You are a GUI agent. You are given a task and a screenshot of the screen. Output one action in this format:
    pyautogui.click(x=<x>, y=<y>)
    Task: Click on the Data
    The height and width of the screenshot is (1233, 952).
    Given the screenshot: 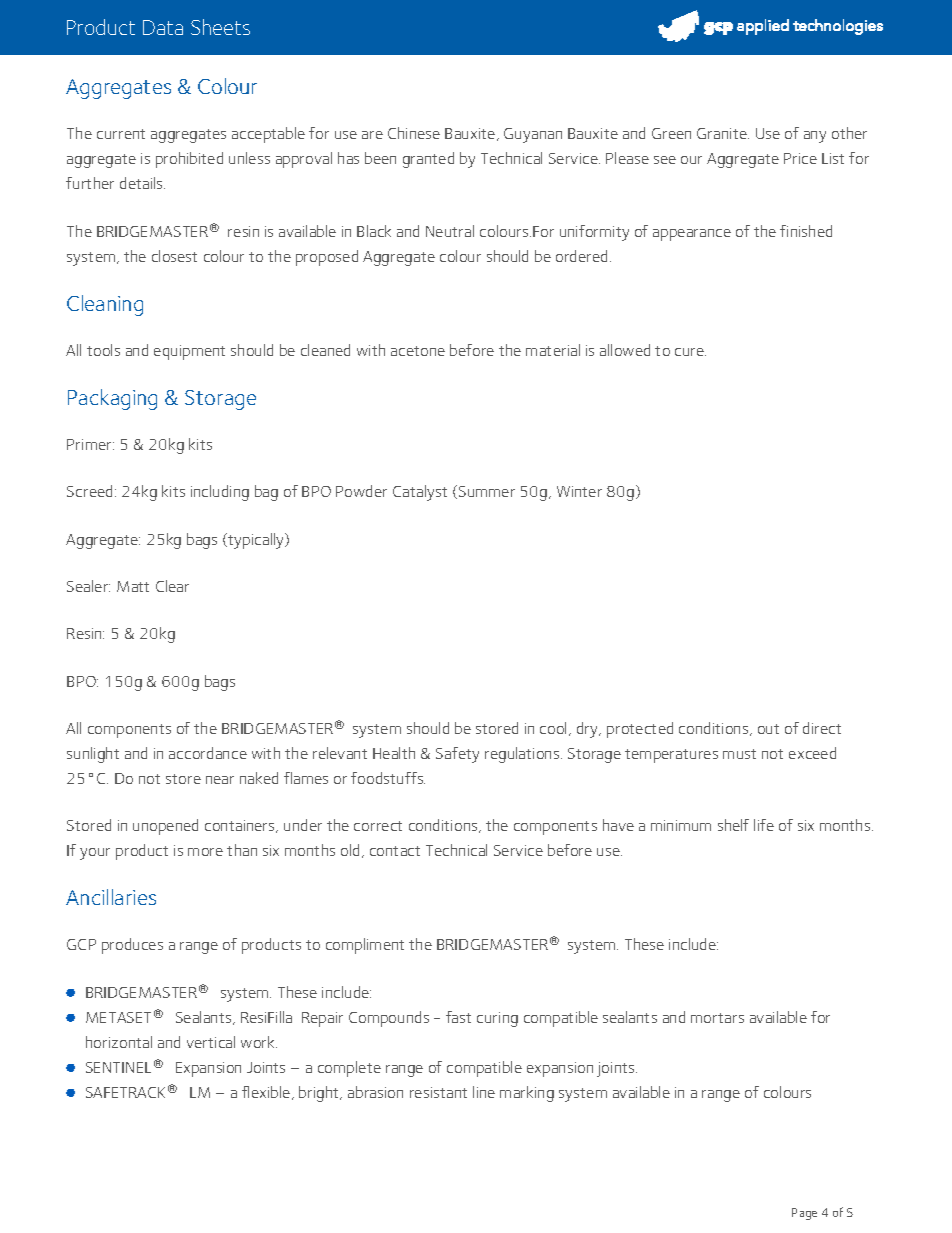 What is the action you would take?
    pyautogui.click(x=163, y=27)
